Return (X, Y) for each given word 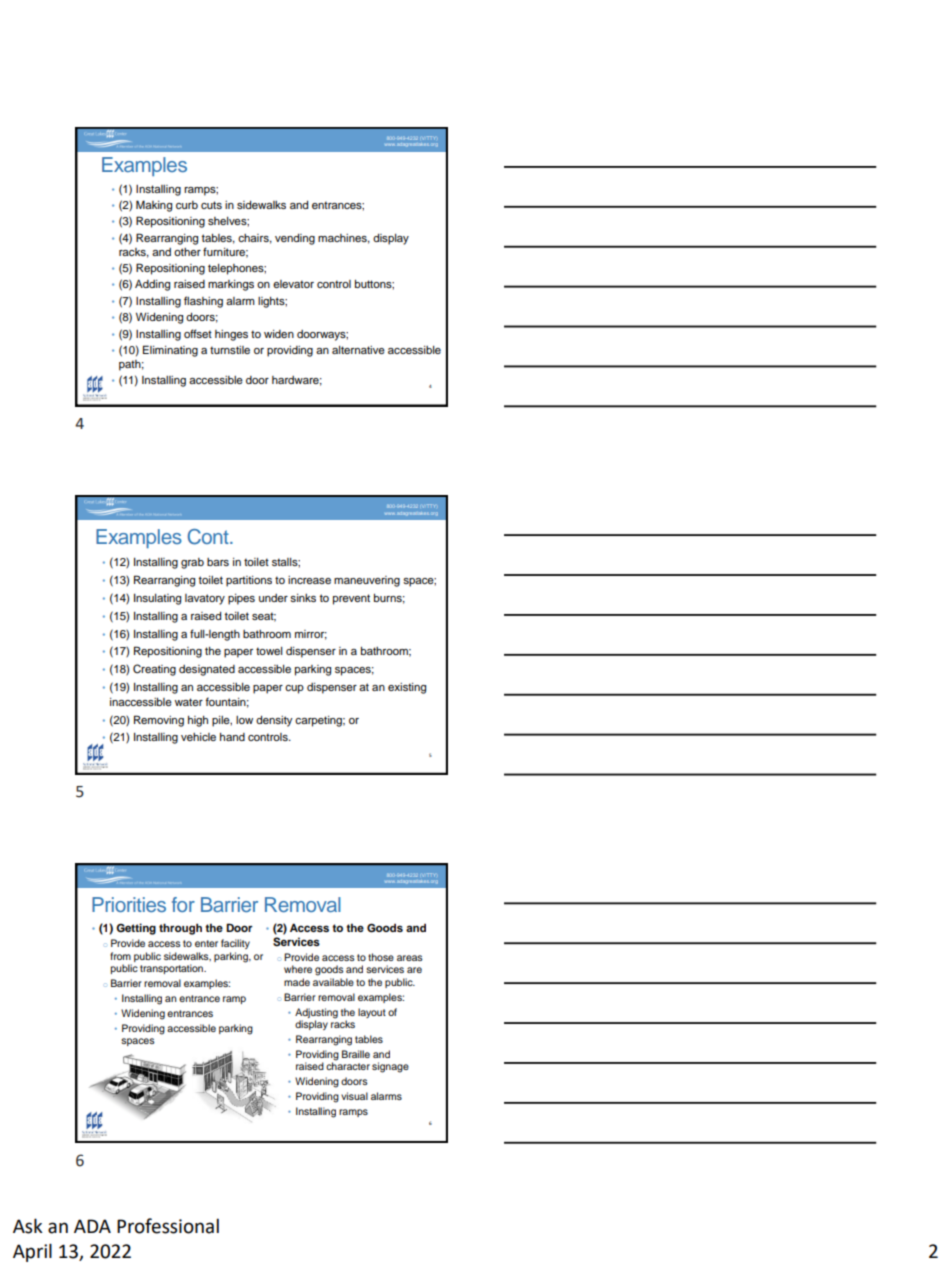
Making (154, 206)
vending (295, 239)
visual (354, 1096)
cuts (211, 205)
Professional (168, 1226)
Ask (28, 1226)
